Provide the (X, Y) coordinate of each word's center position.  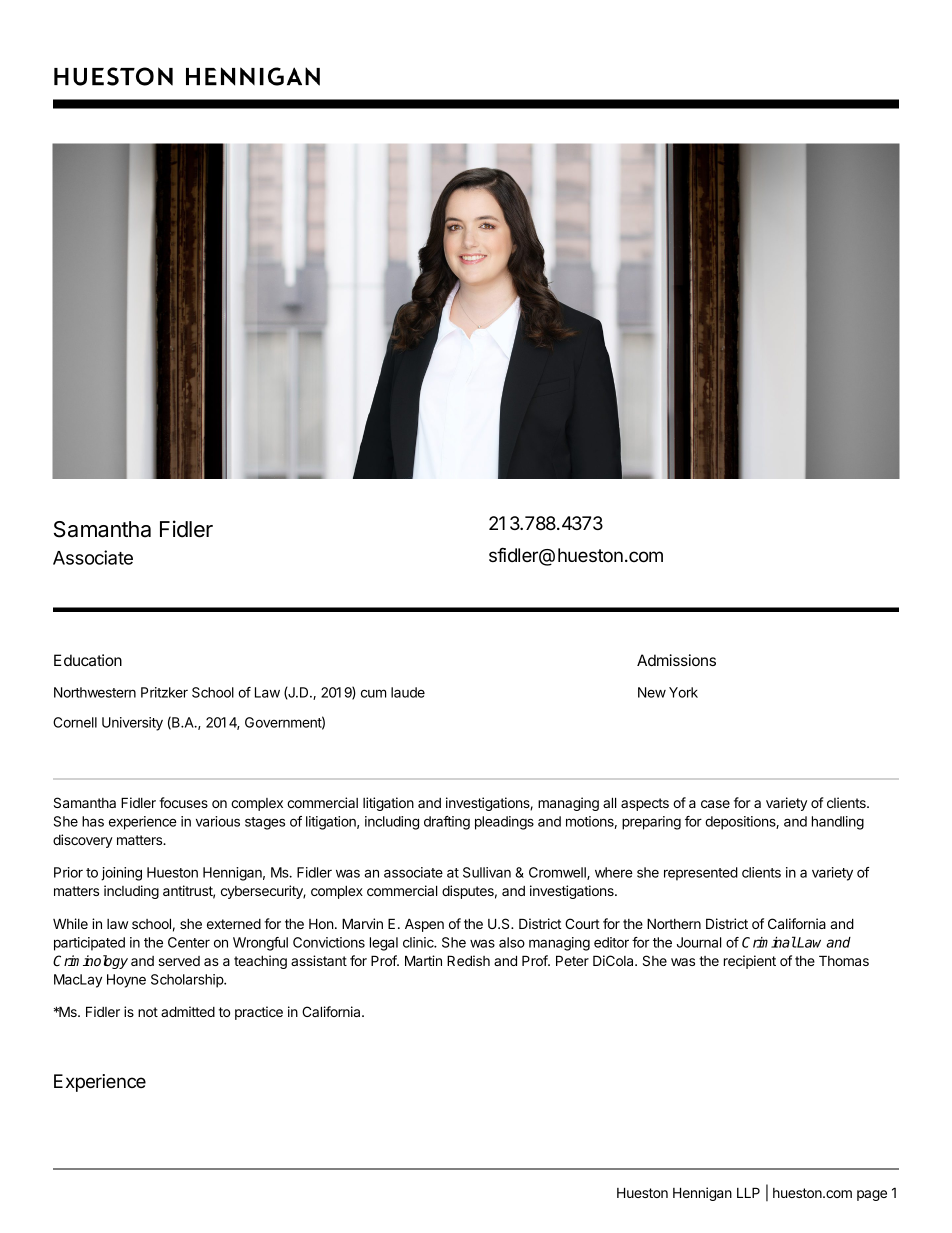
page (872, 1195)
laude (408, 692)
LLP (748, 1192)
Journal (699, 942)
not (148, 1012)
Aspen (424, 925)
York (683, 692)
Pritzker (164, 692)
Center (189, 942)
